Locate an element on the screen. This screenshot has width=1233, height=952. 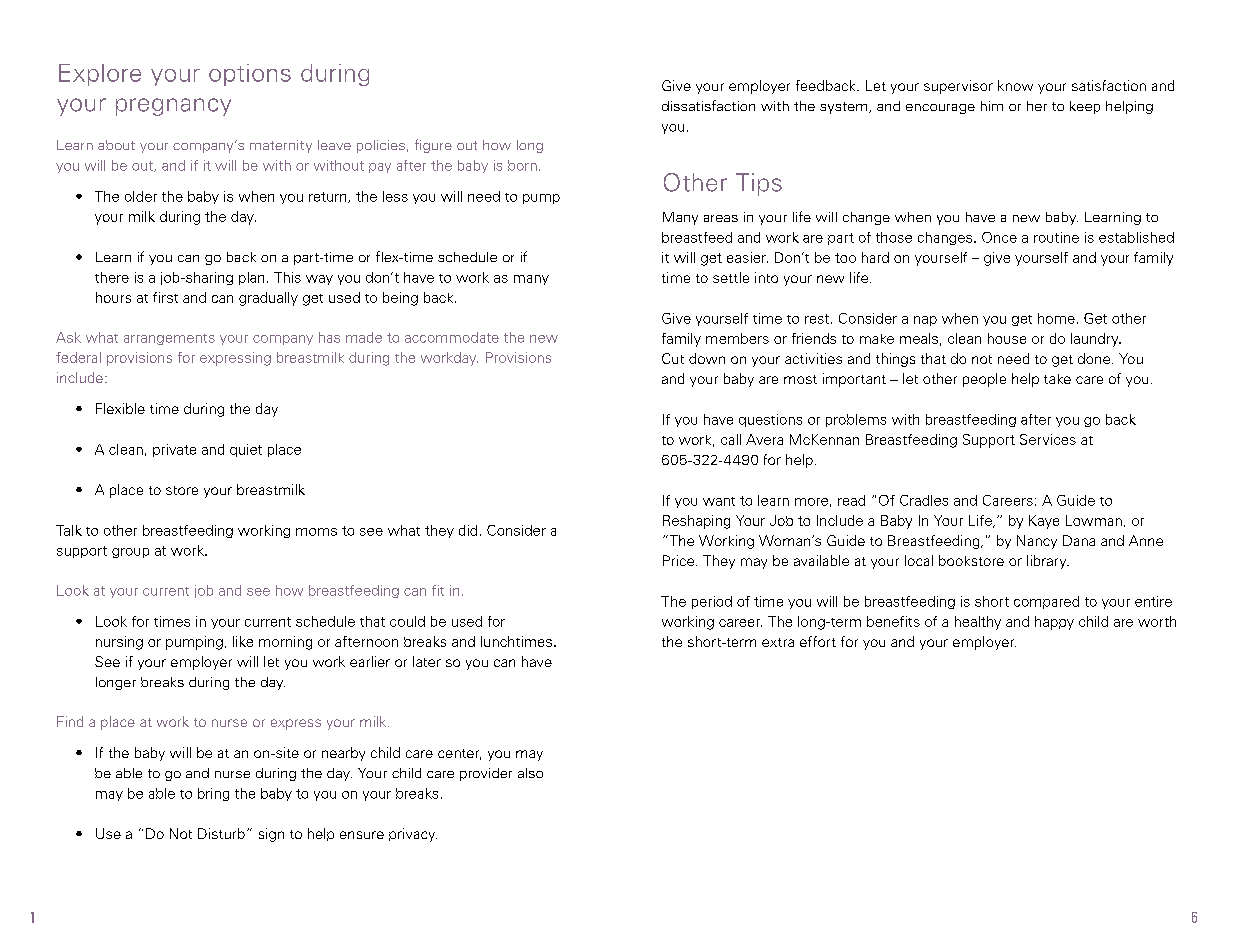
period is located at coordinates (712, 602).
